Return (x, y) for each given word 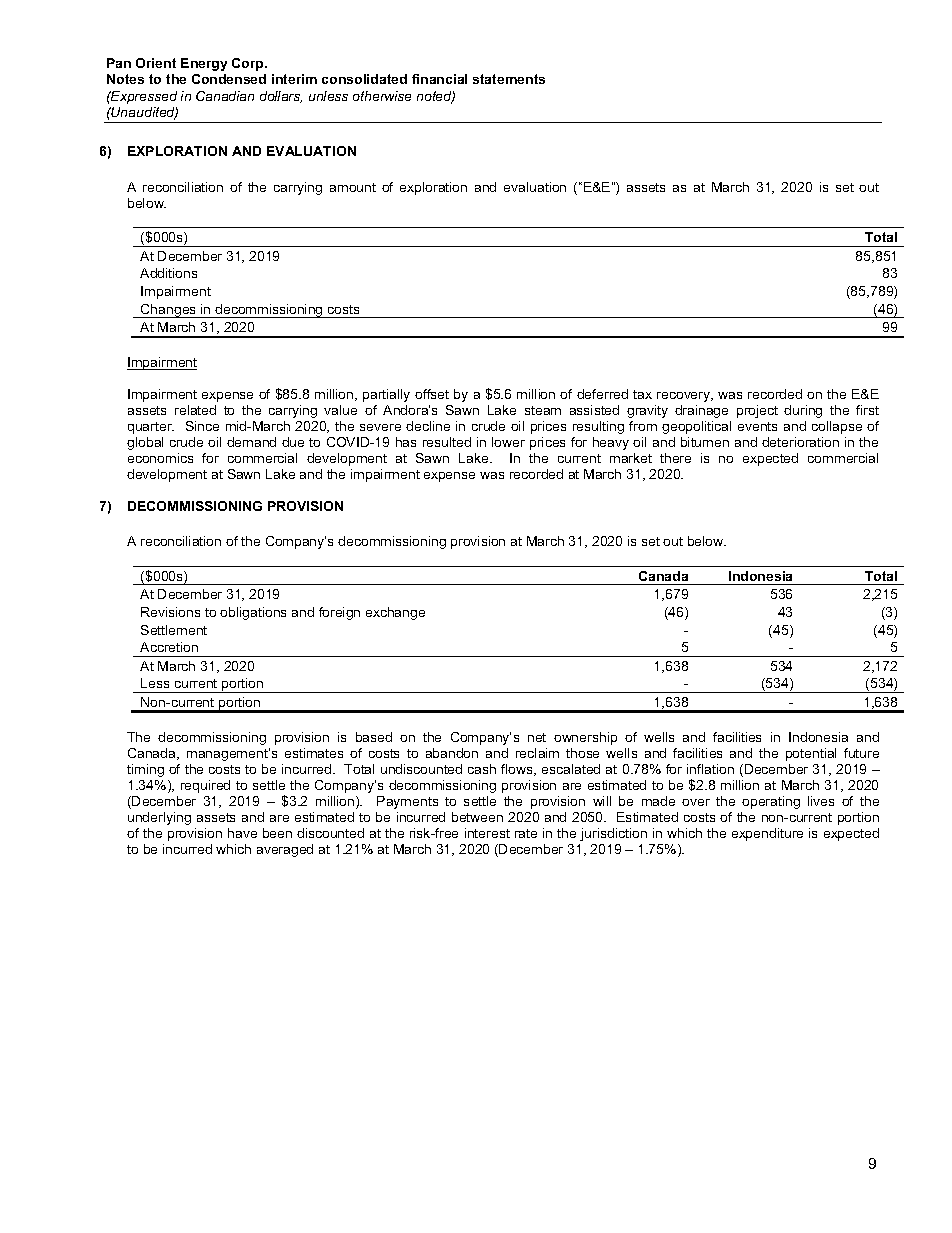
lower (508, 442)
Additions (168, 273)
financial (439, 79)
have (242, 833)
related (195, 410)
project (757, 411)
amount (353, 187)
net (537, 737)
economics (160, 458)
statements (509, 79)
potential (811, 754)
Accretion (169, 647)
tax (642, 394)
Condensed (229, 79)
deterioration (800, 442)
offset (432, 394)
